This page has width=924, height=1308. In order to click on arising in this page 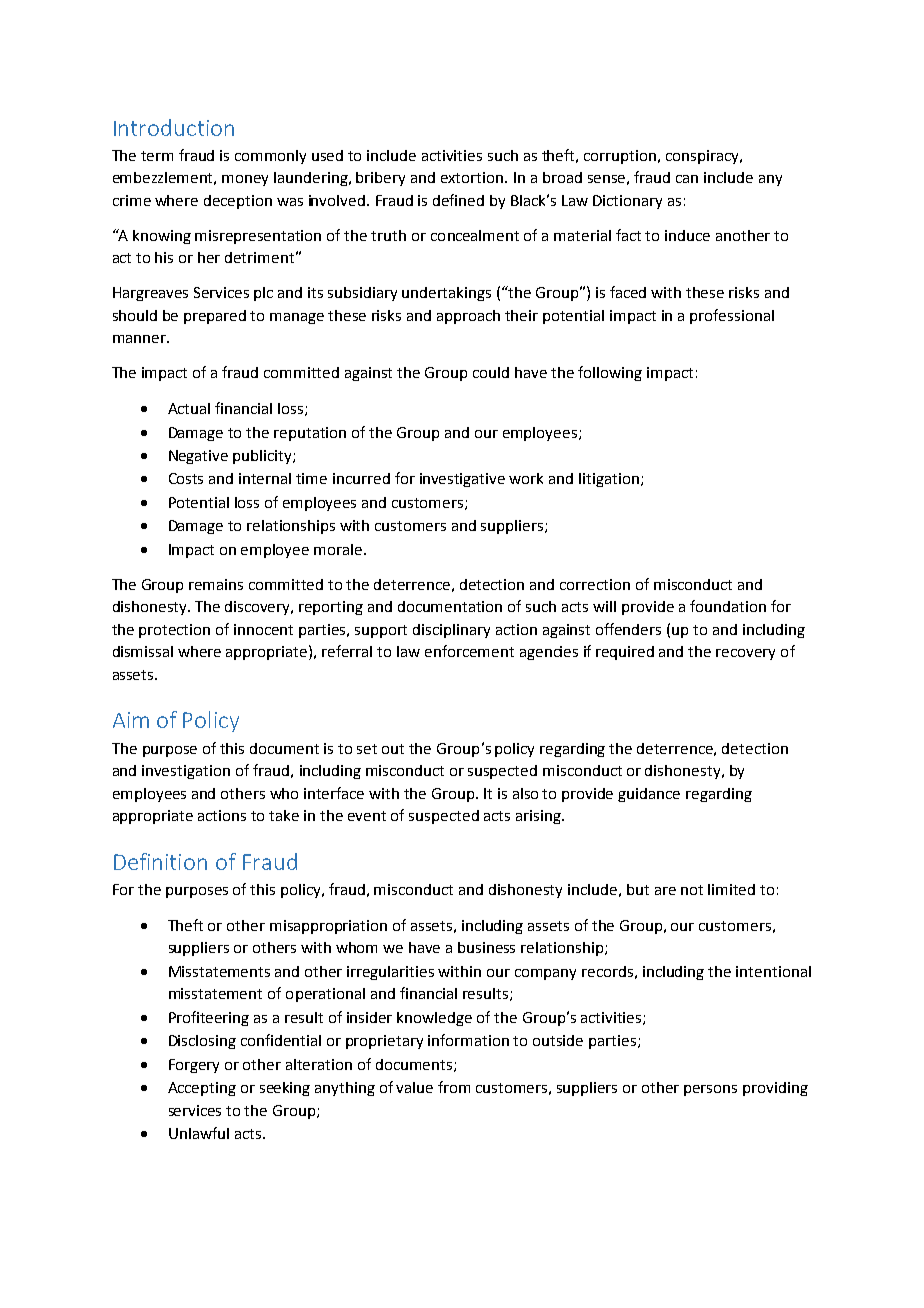, I will do `click(539, 817)`.
